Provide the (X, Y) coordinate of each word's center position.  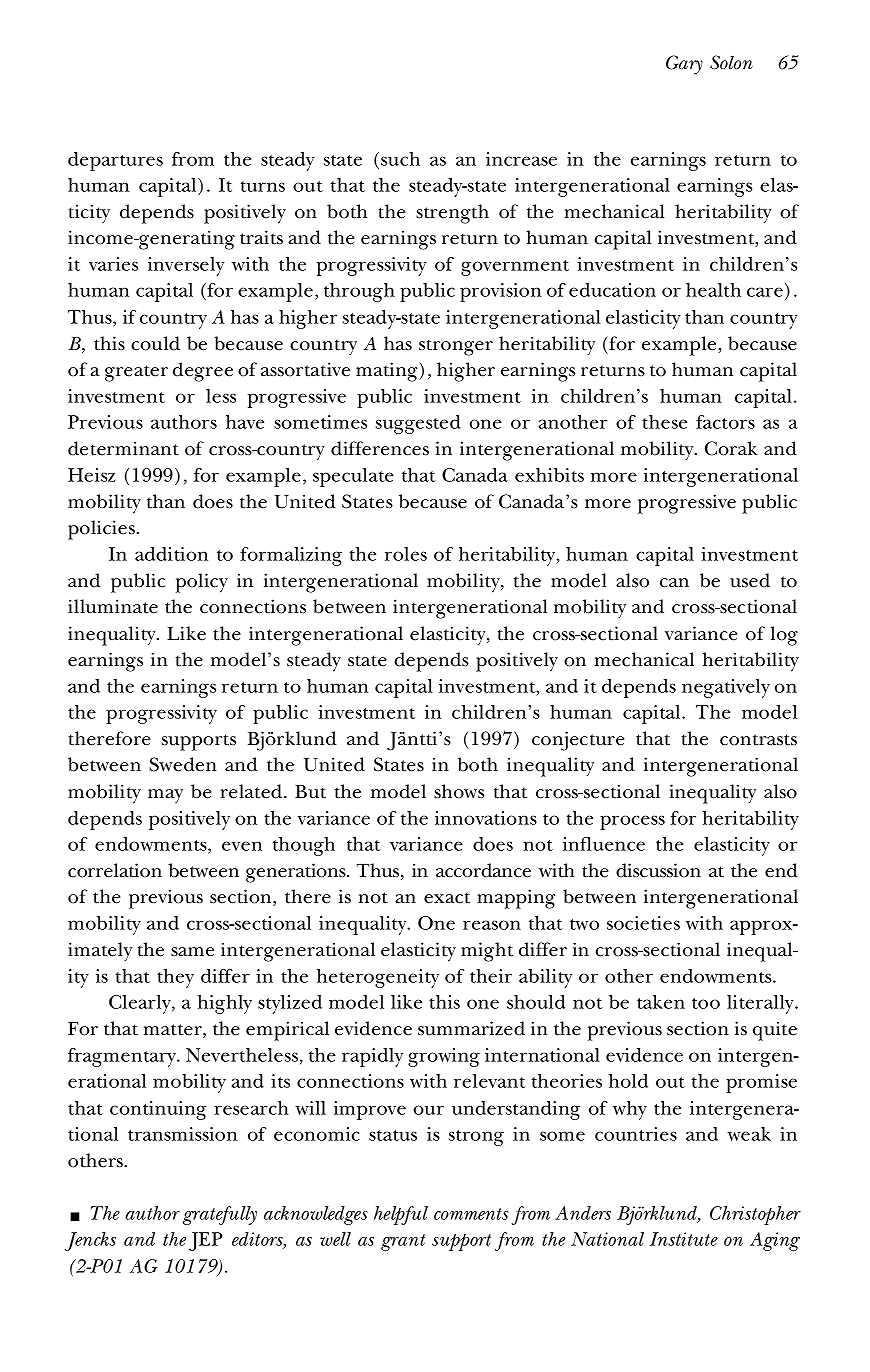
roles (406, 554)
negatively (726, 688)
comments (471, 1214)
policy (202, 583)
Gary (684, 65)
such (400, 159)
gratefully (220, 1215)
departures (115, 161)
